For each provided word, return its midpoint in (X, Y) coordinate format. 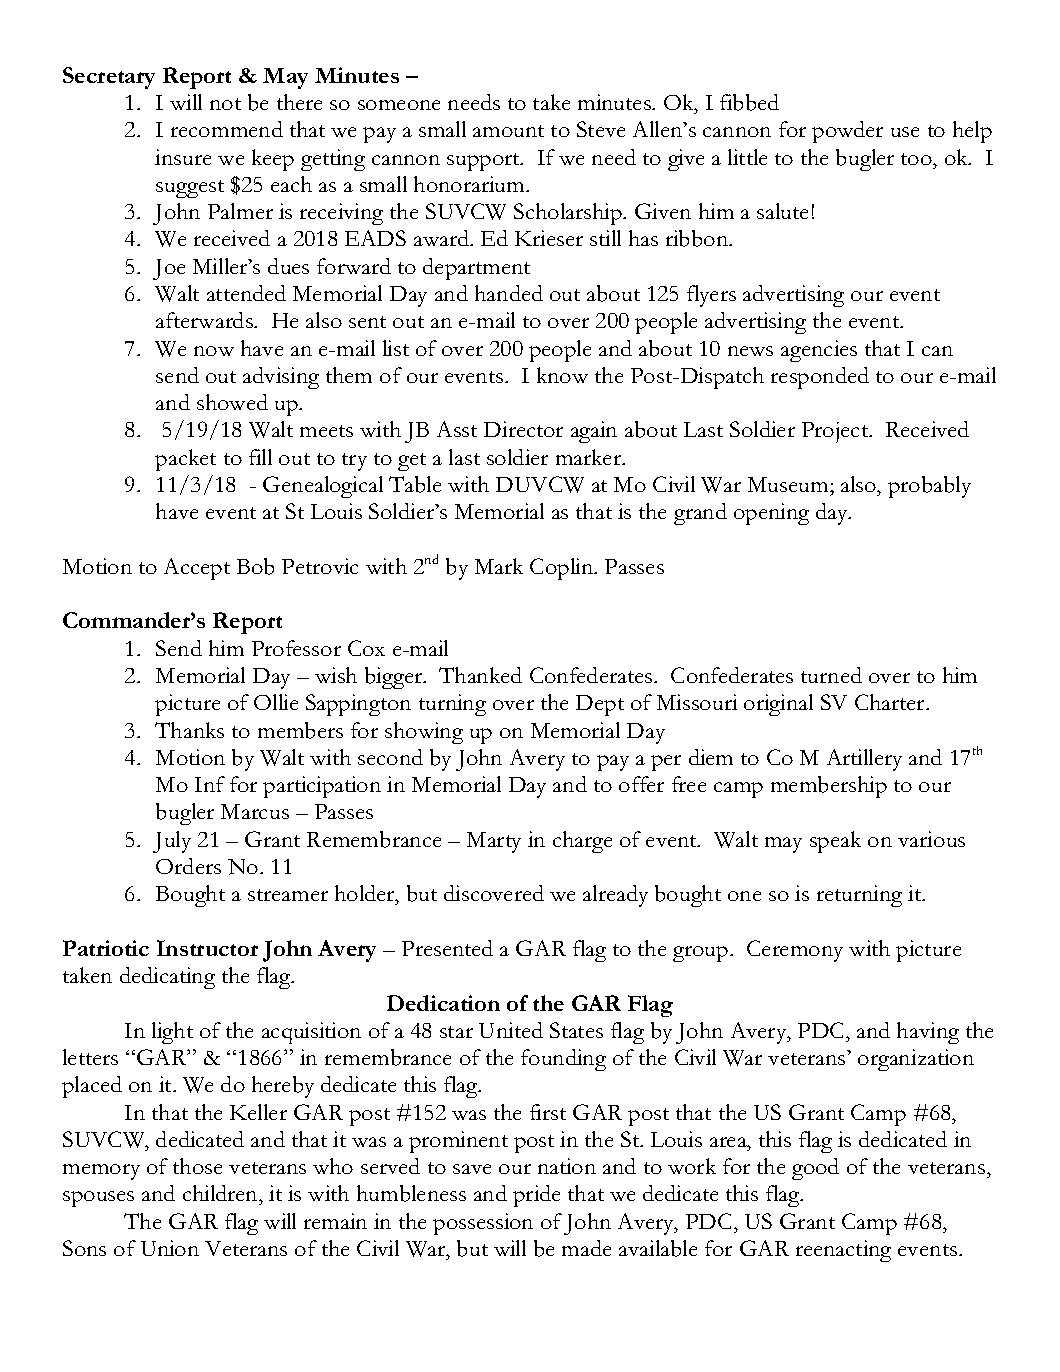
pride (536, 1196)
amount (508, 131)
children (222, 1195)
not (225, 104)
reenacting (843, 1251)
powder (847, 132)
